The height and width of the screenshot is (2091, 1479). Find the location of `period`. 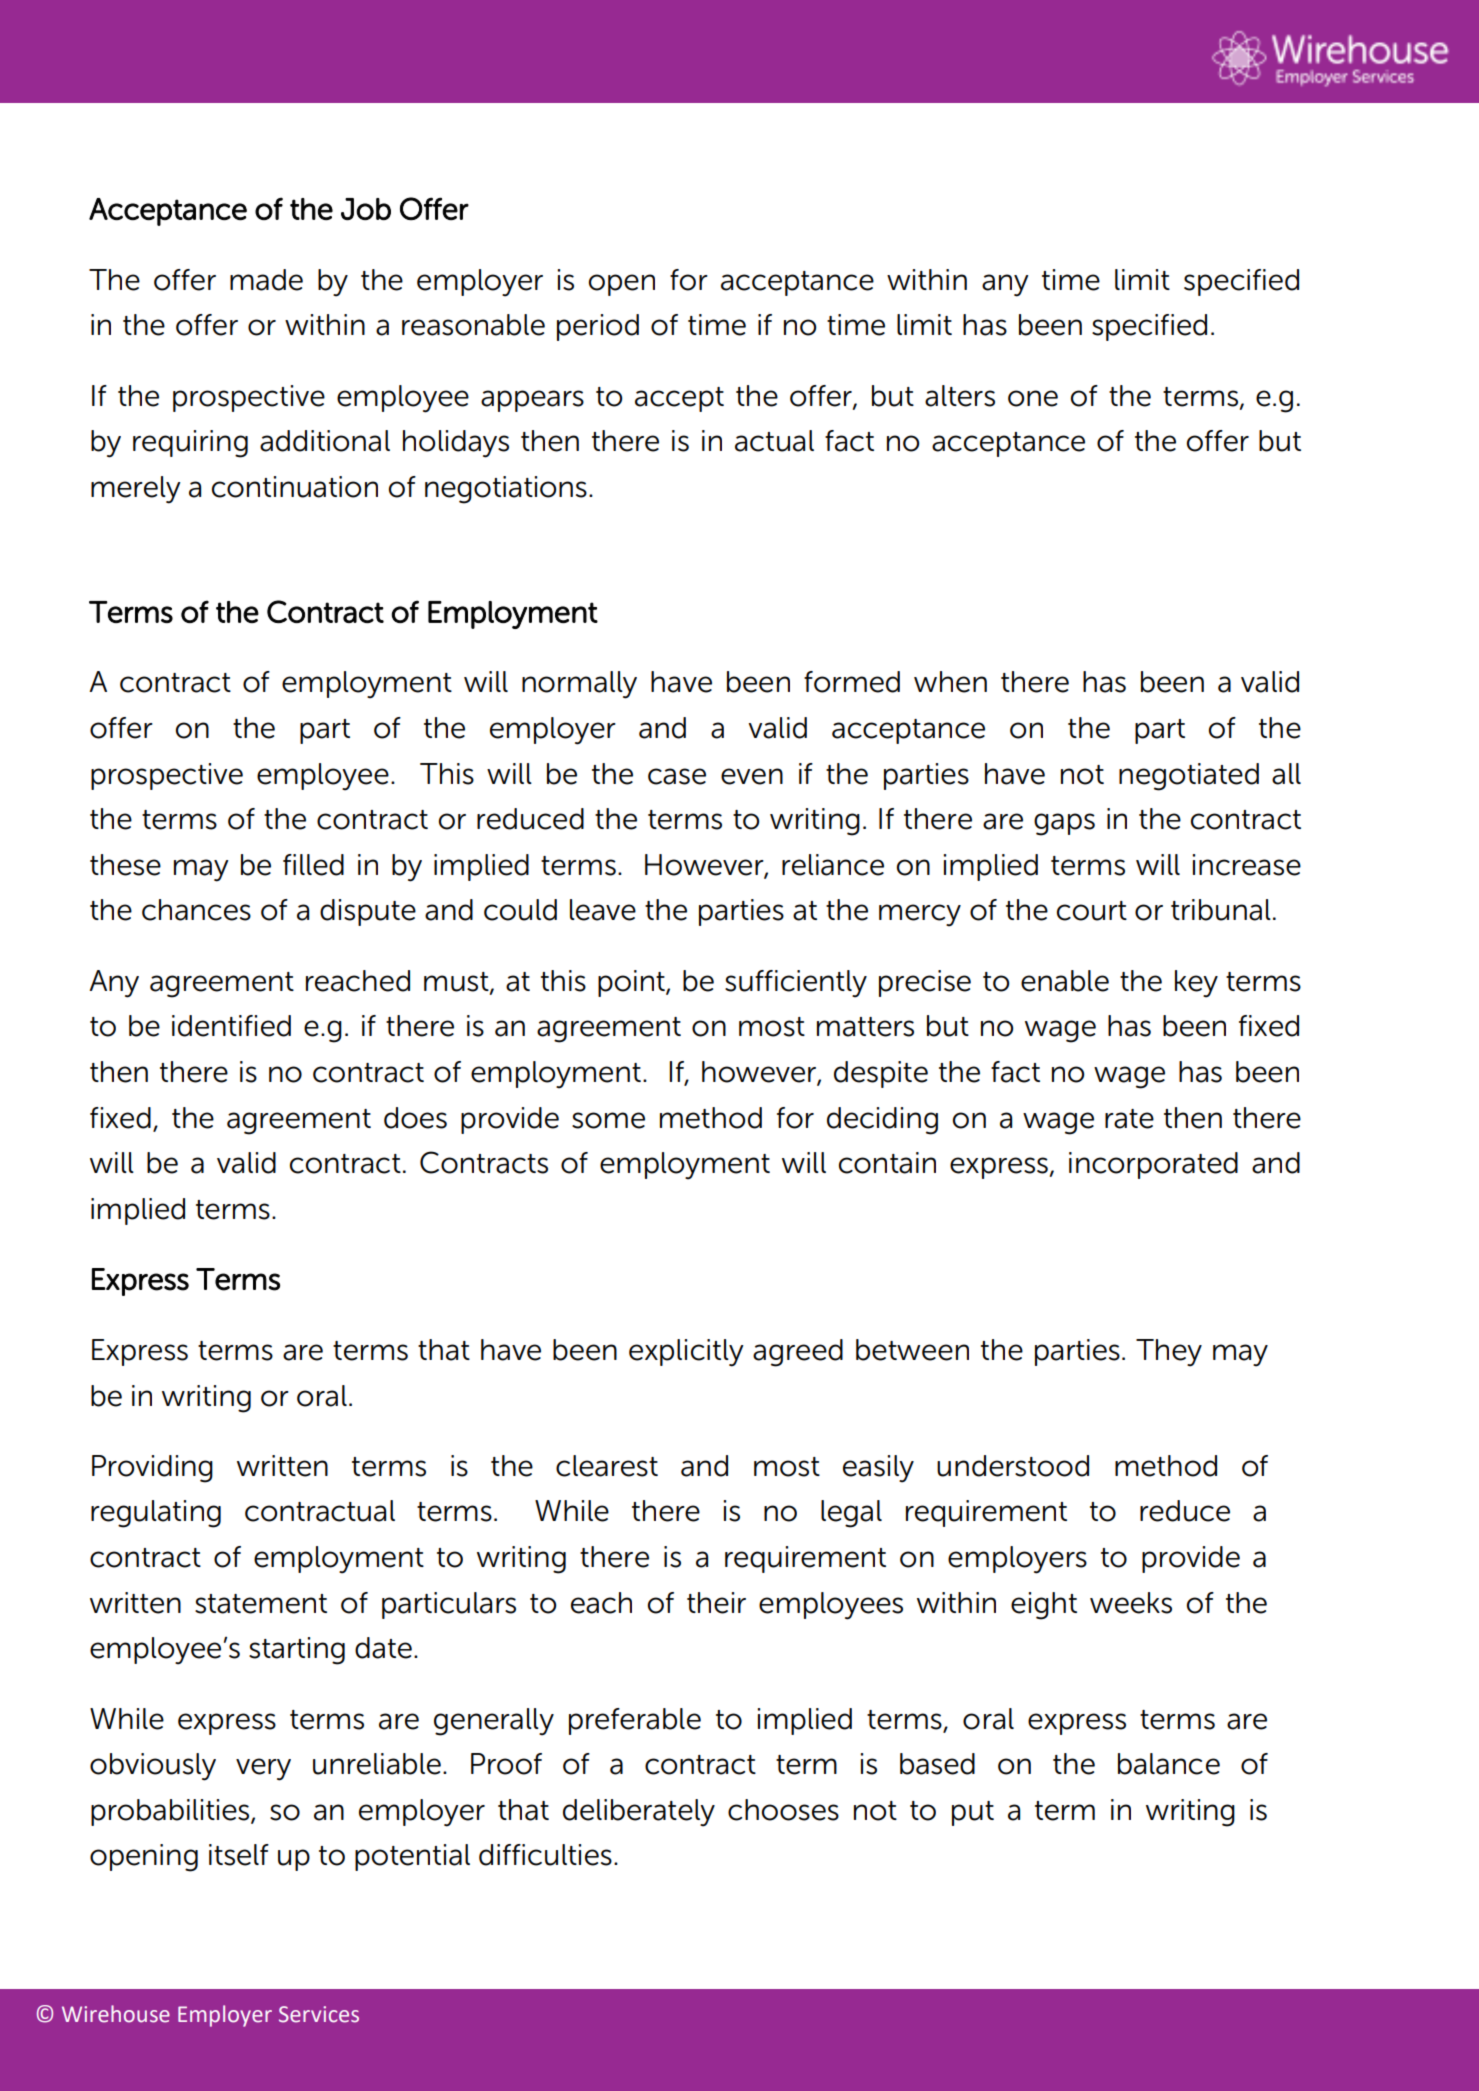

period is located at coordinates (598, 327).
